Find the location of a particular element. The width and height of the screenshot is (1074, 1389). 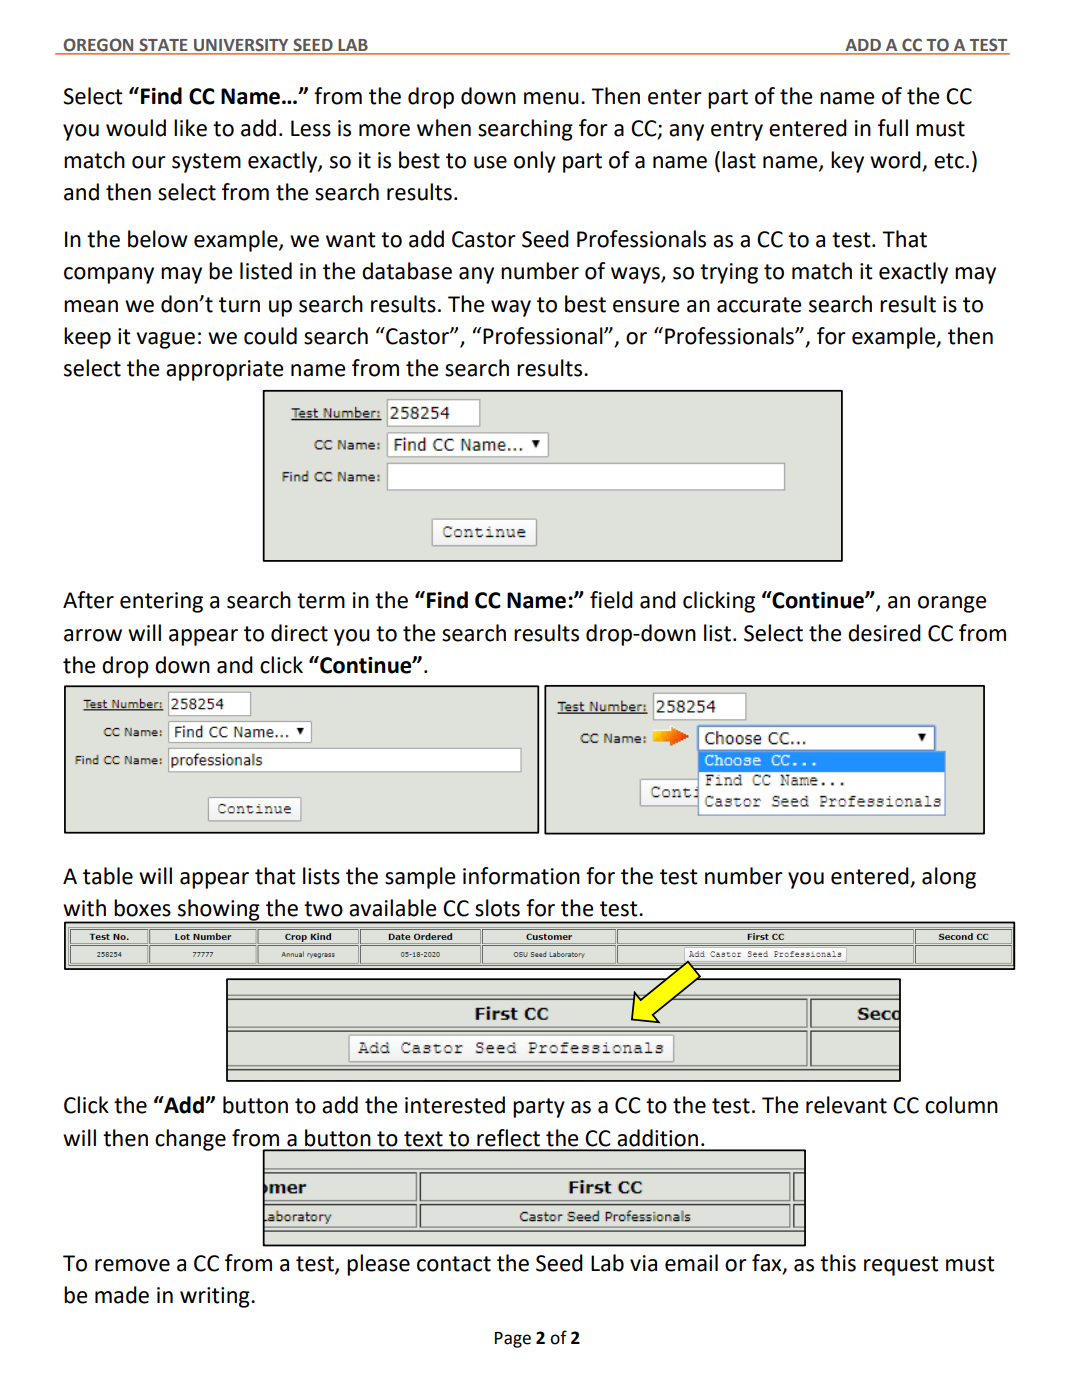

full is located at coordinates (893, 128).
